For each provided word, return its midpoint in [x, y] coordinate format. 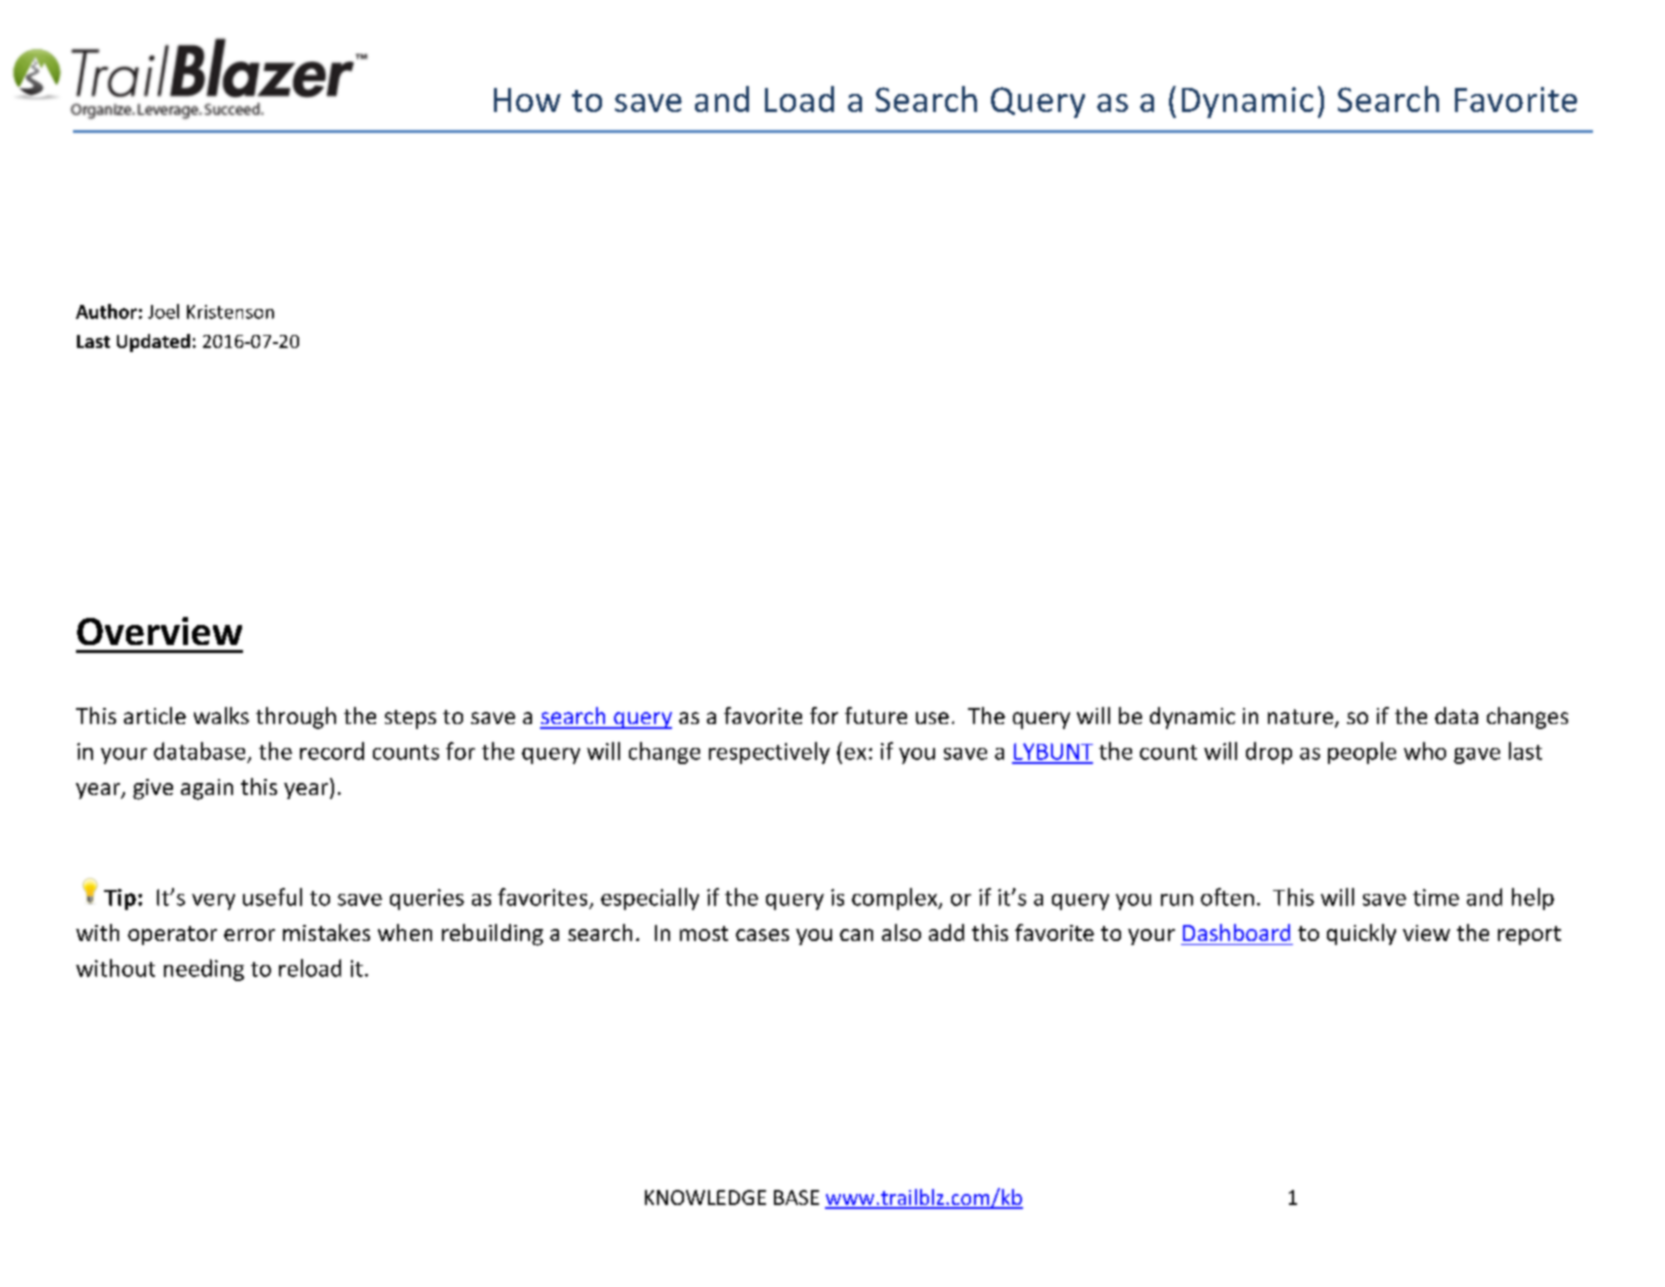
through [296, 718]
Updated [153, 343]
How [527, 100]
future [876, 715]
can [856, 935]
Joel [163, 311]
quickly [1361, 934]
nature [1302, 718]
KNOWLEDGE [705, 1197]
